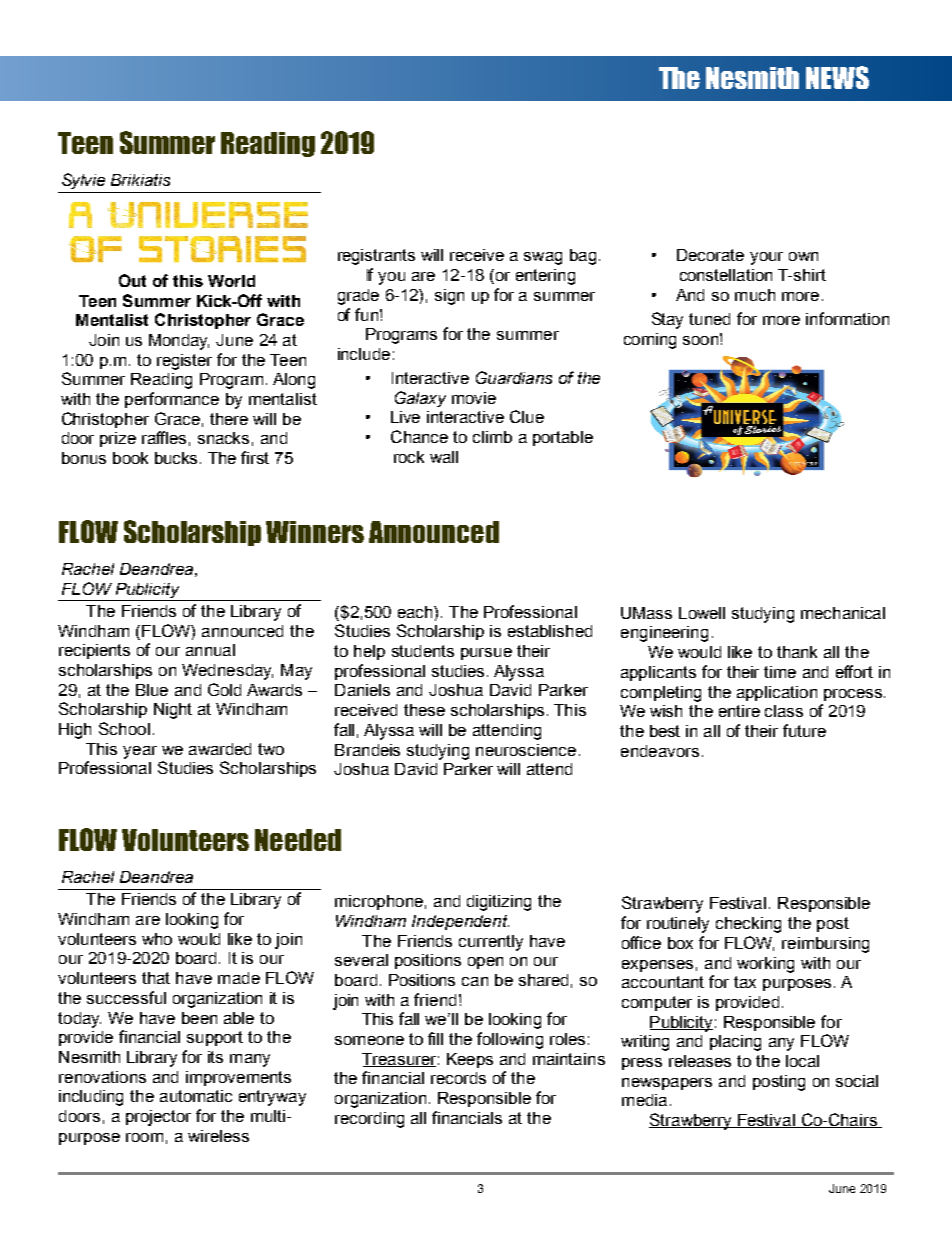  Describe the element at coordinates (458, 1078) in the page. I see `records` at that location.
